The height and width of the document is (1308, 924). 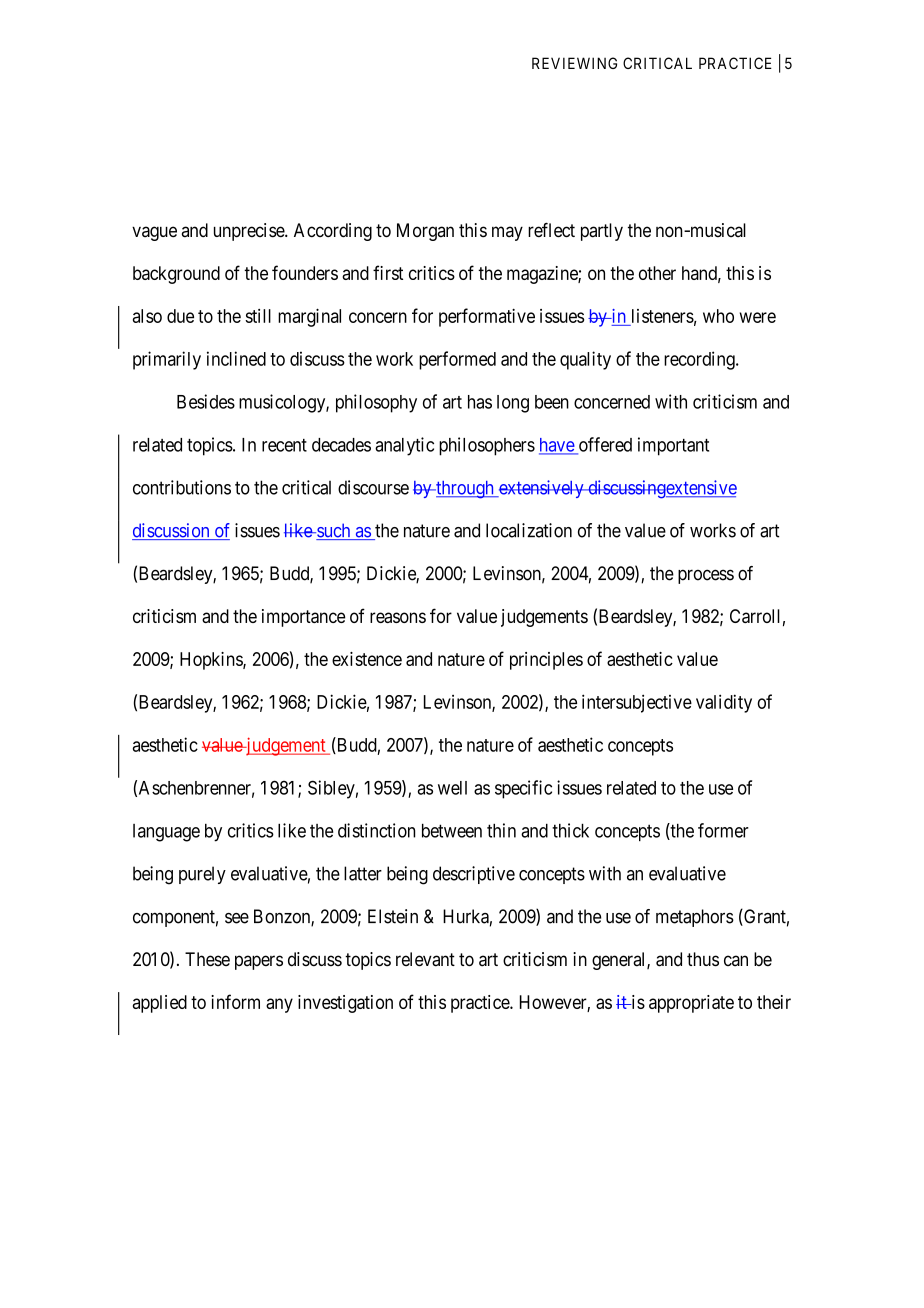 What do you see at coordinates (425, 959) in the document?
I see `relevant` at bounding box center [425, 959].
